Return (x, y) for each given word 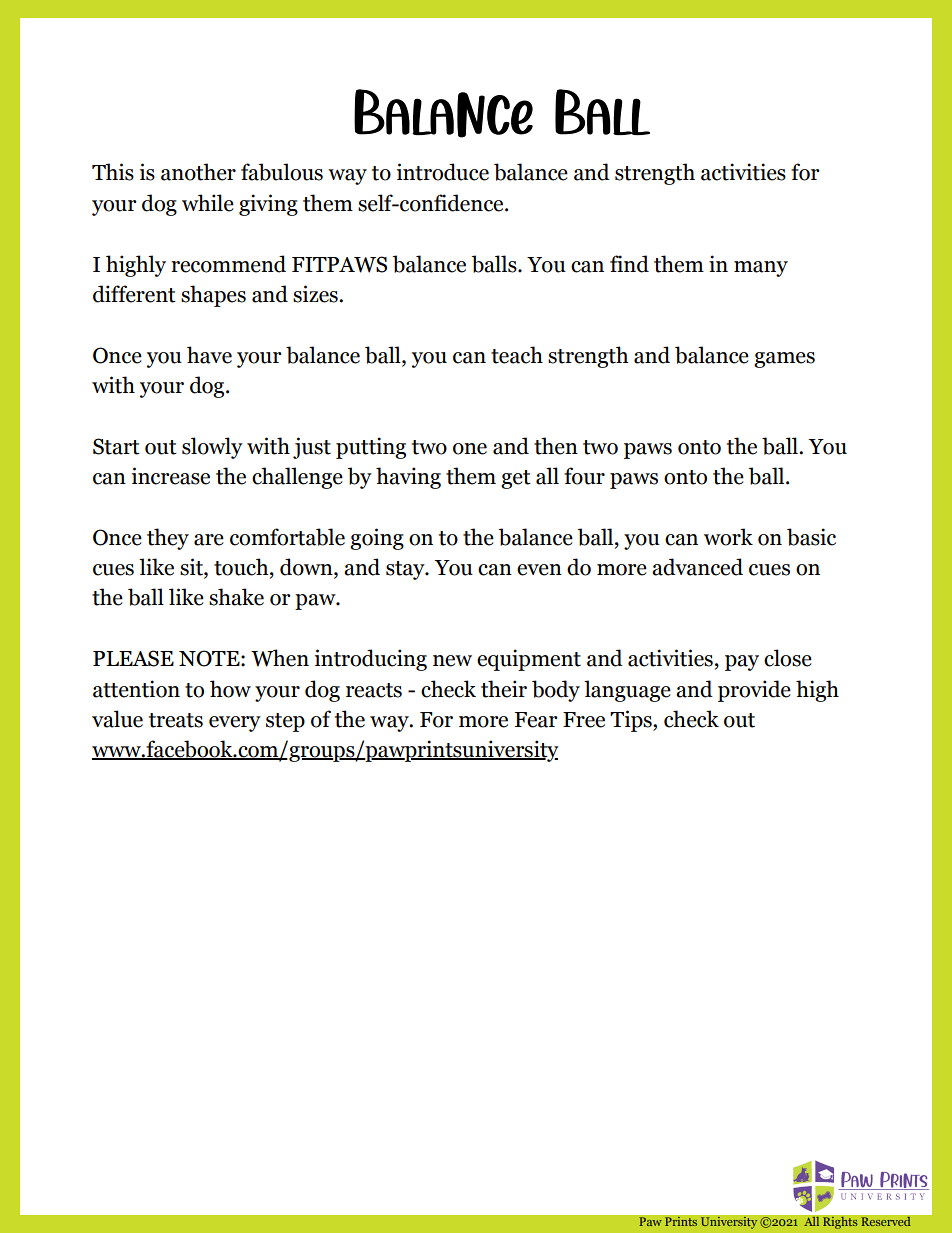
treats (176, 720)
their (504, 689)
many (761, 269)
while (208, 203)
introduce (443, 172)
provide (754, 691)
